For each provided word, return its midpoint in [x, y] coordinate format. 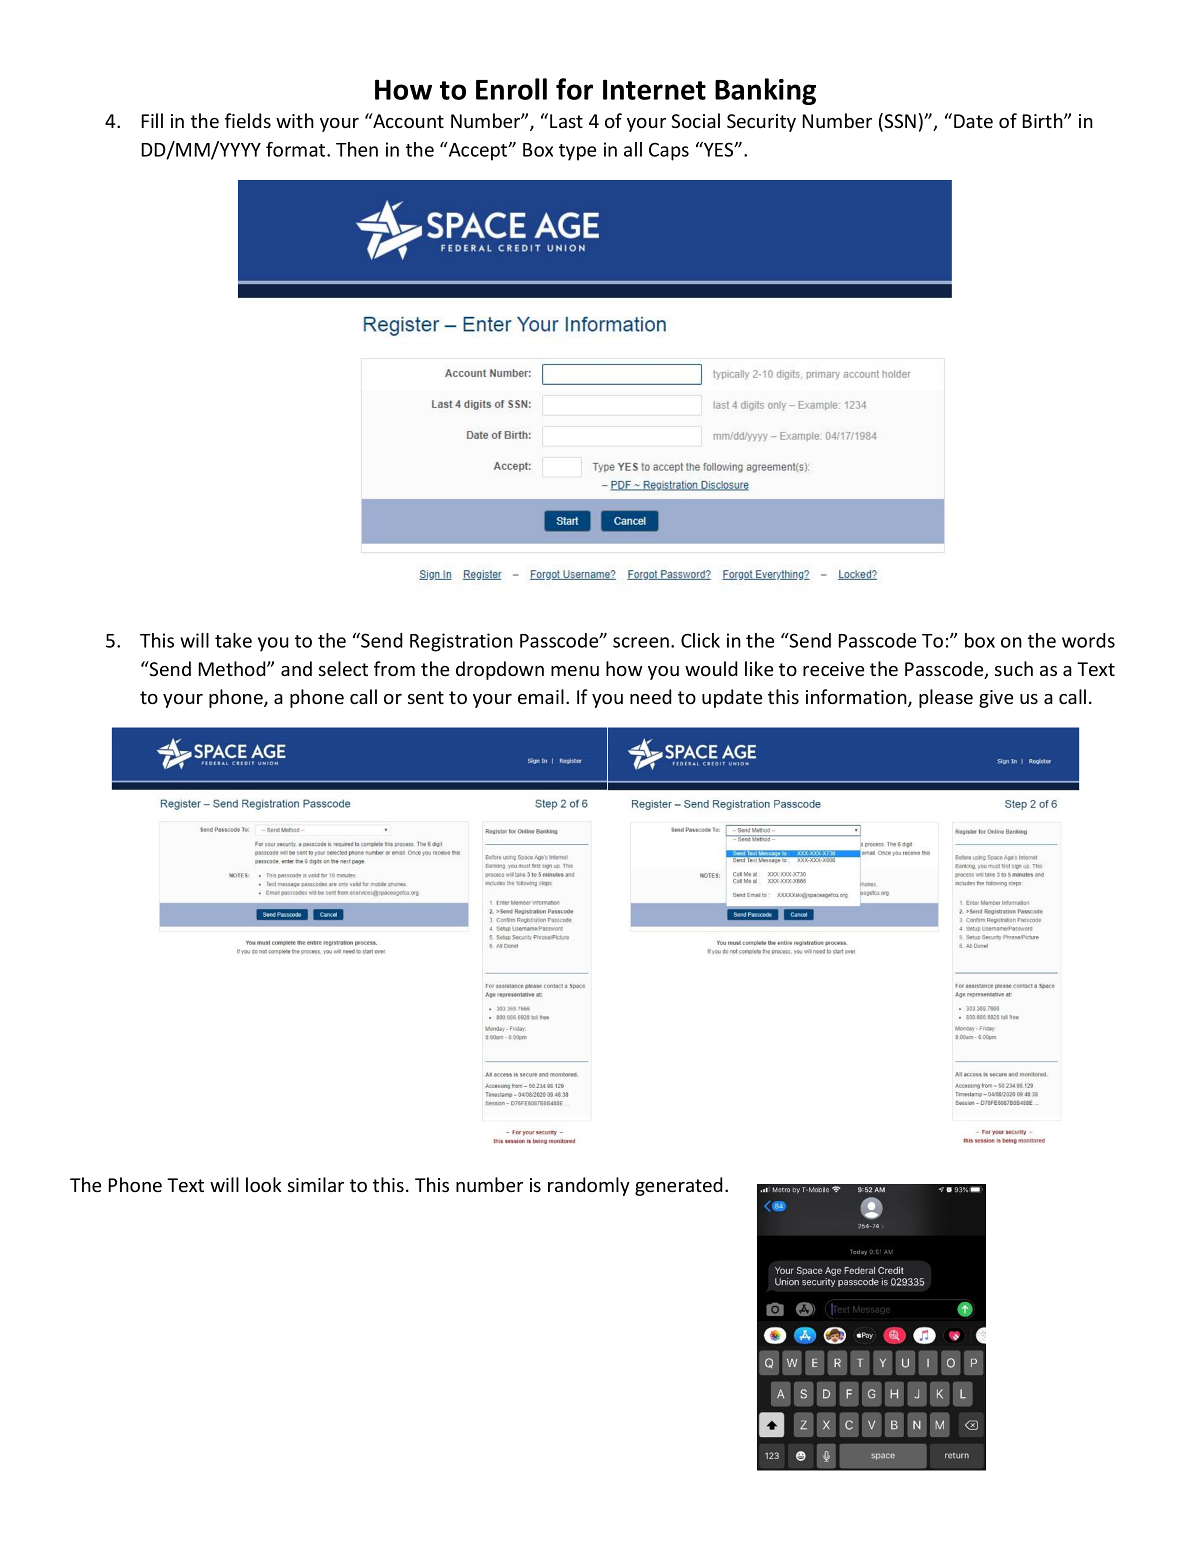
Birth [1043, 120]
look [264, 1184]
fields [248, 120]
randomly [589, 1186]
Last [566, 121]
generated [679, 1186]
